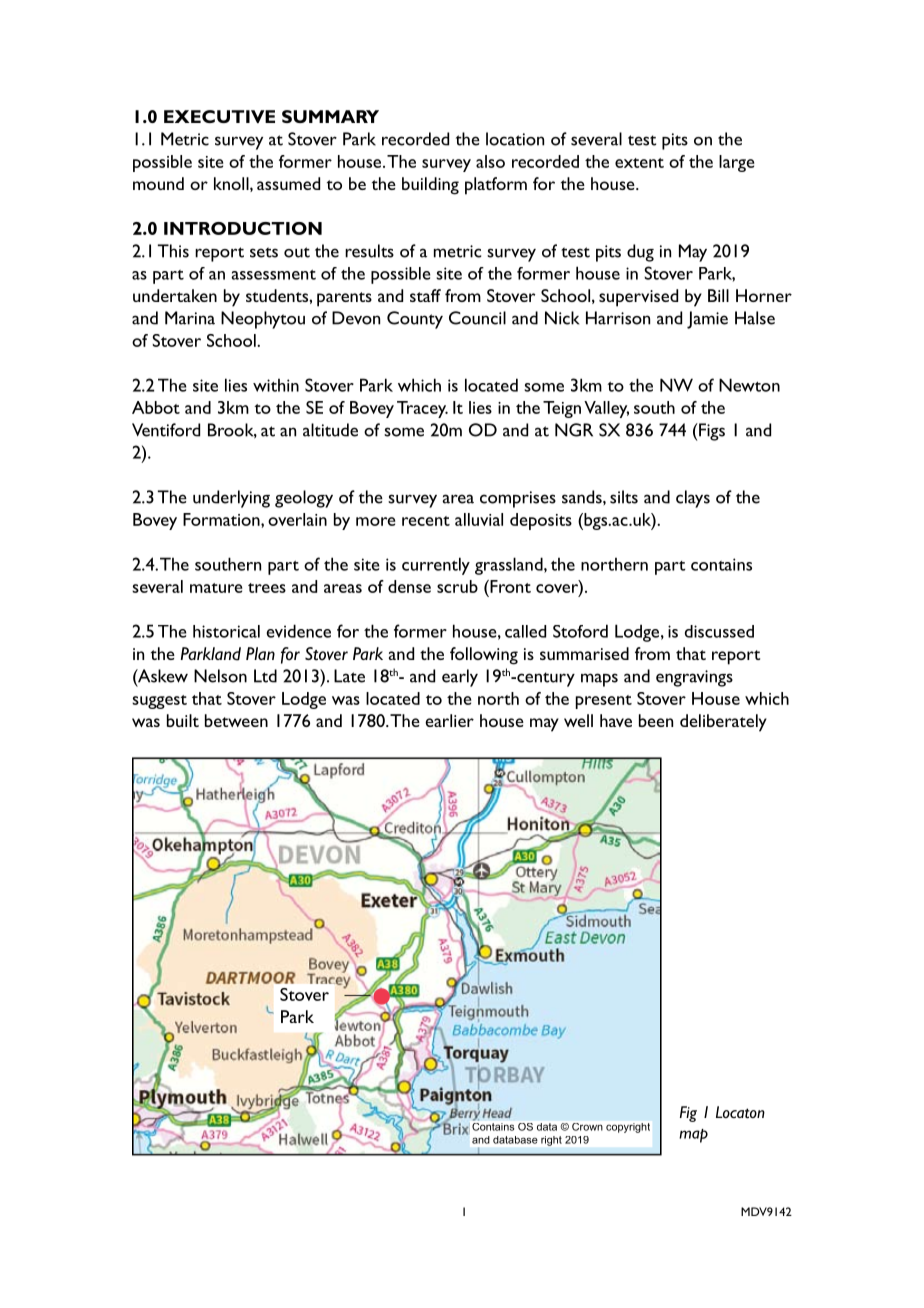  Describe the element at coordinates (479, 519) in the screenshot. I see `alluvial` at that location.
